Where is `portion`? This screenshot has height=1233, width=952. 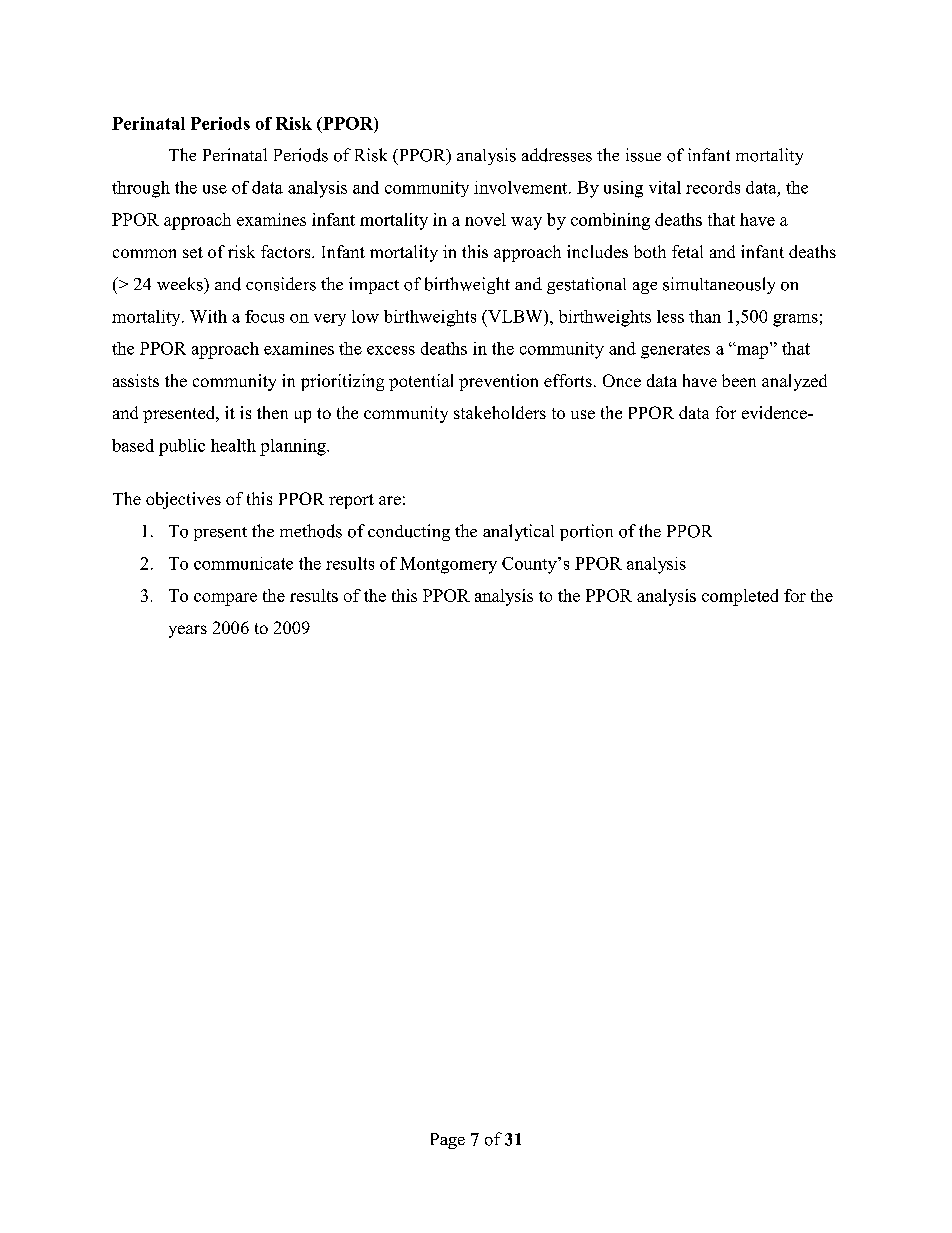 portion is located at coordinates (586, 532).
